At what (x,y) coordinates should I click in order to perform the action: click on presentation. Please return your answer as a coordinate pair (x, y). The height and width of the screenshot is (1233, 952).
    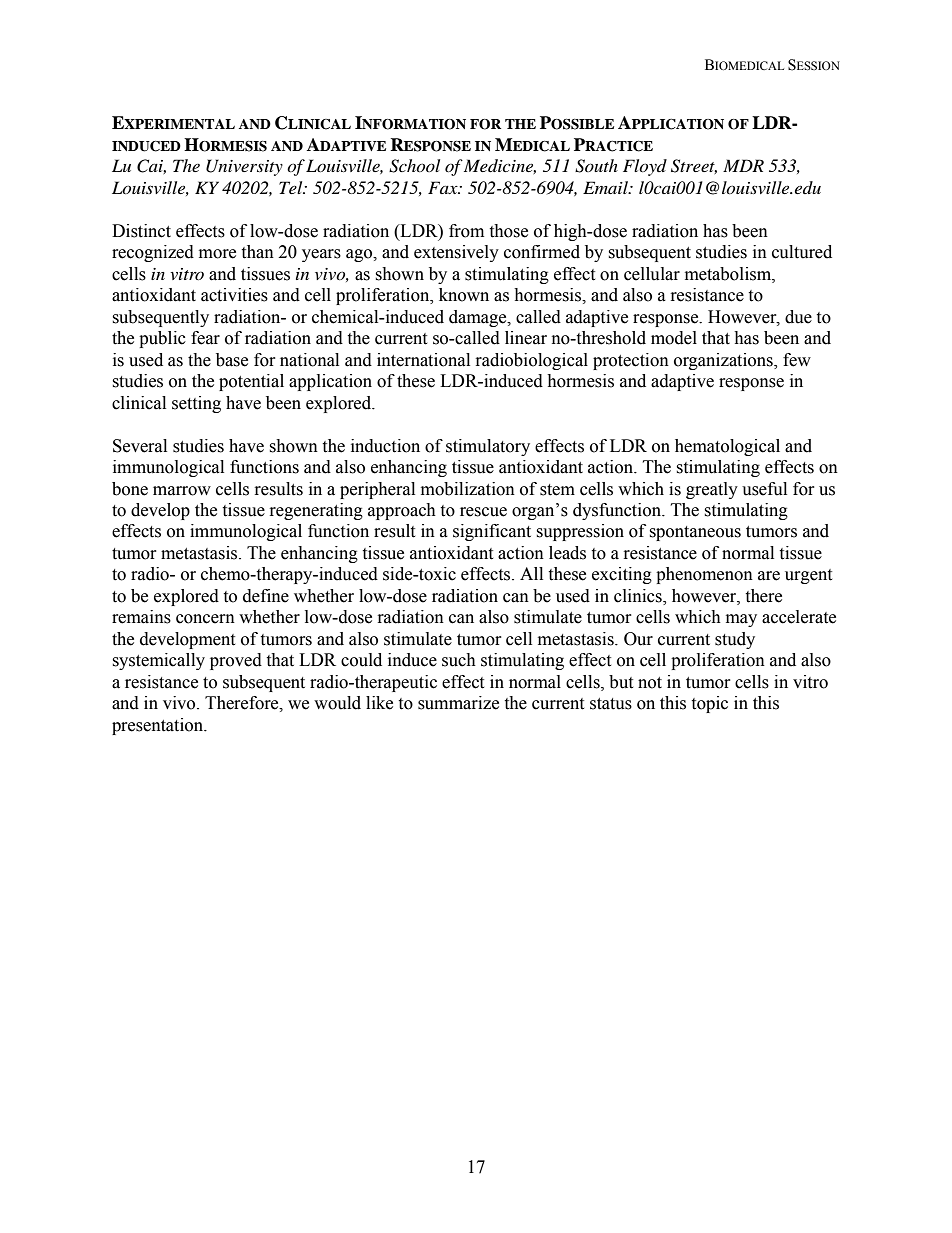
    Looking at the image, I should click on (159, 726).
